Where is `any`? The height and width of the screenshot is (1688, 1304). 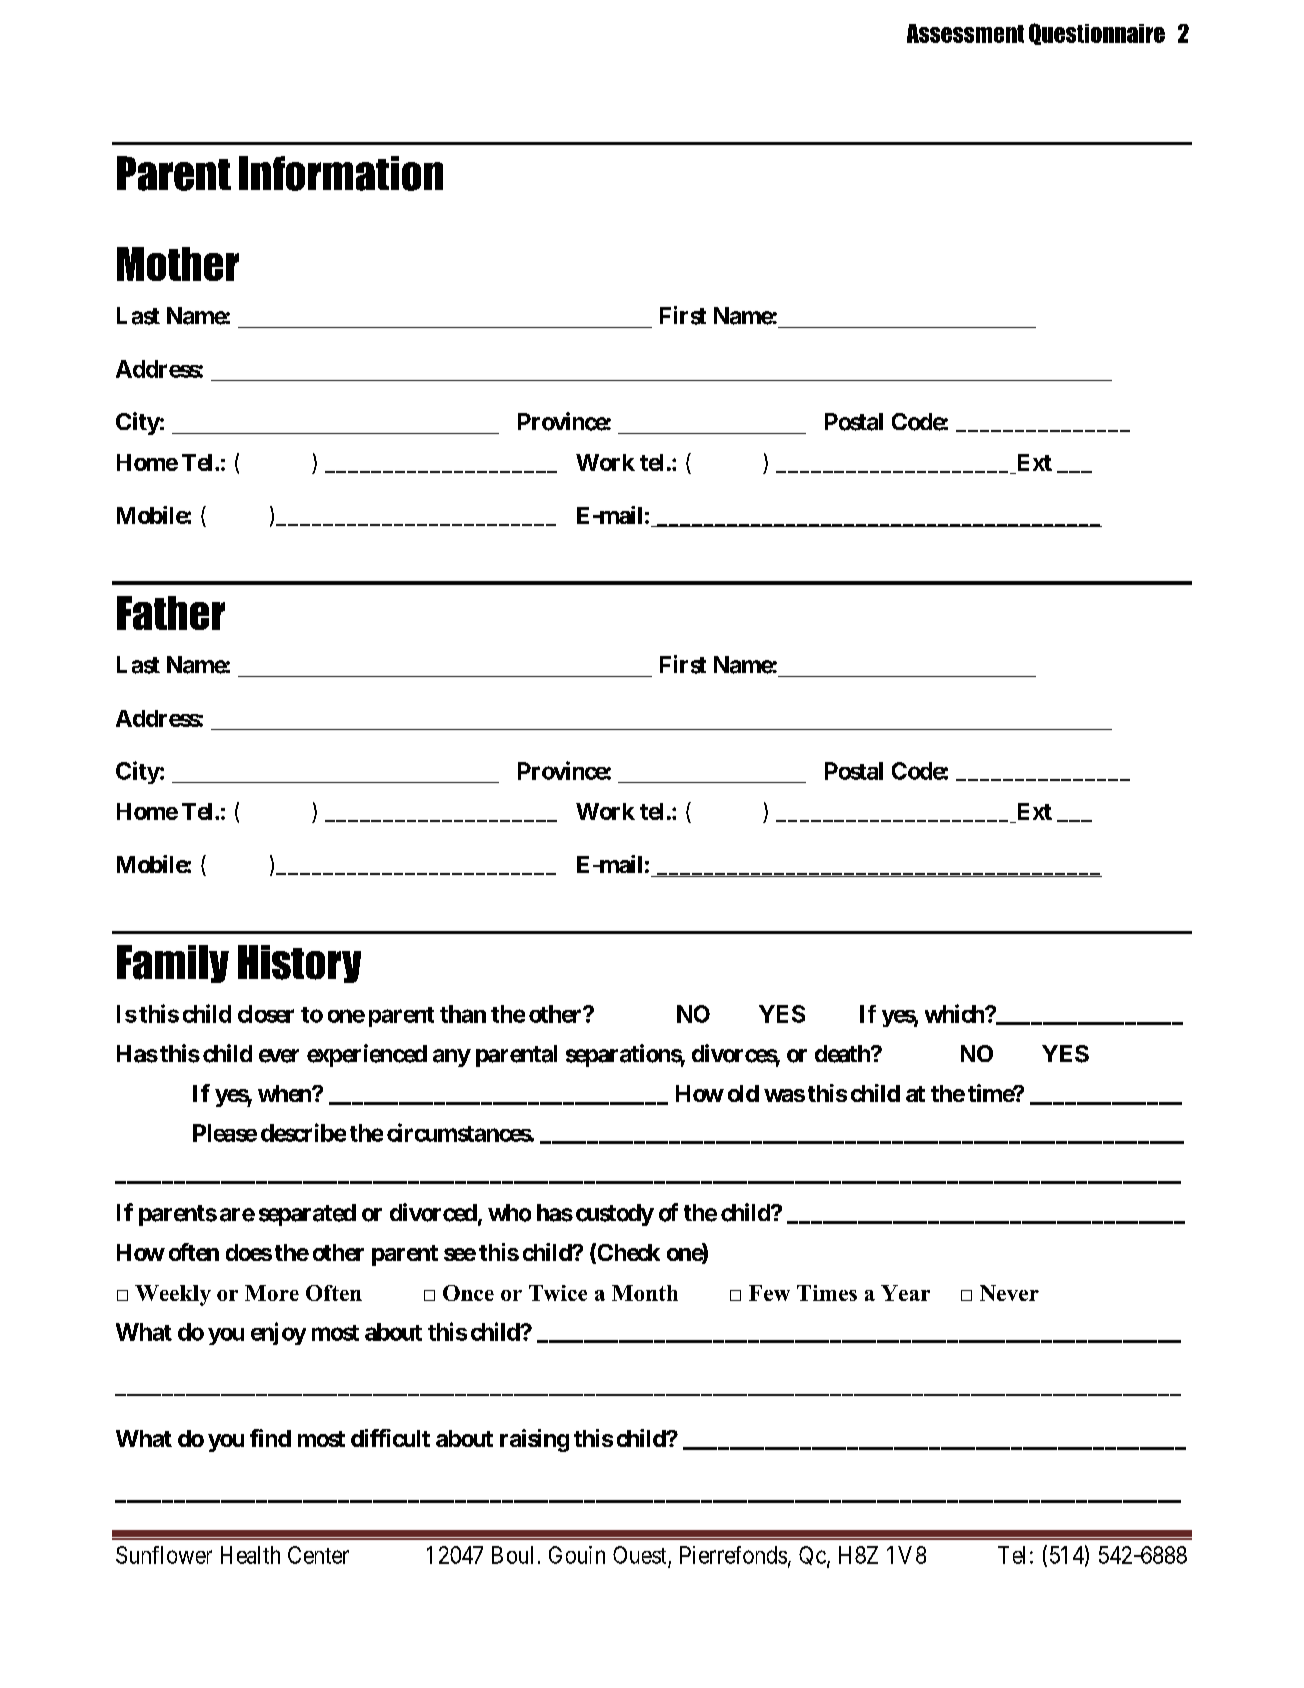
any is located at coordinates (452, 1058).
